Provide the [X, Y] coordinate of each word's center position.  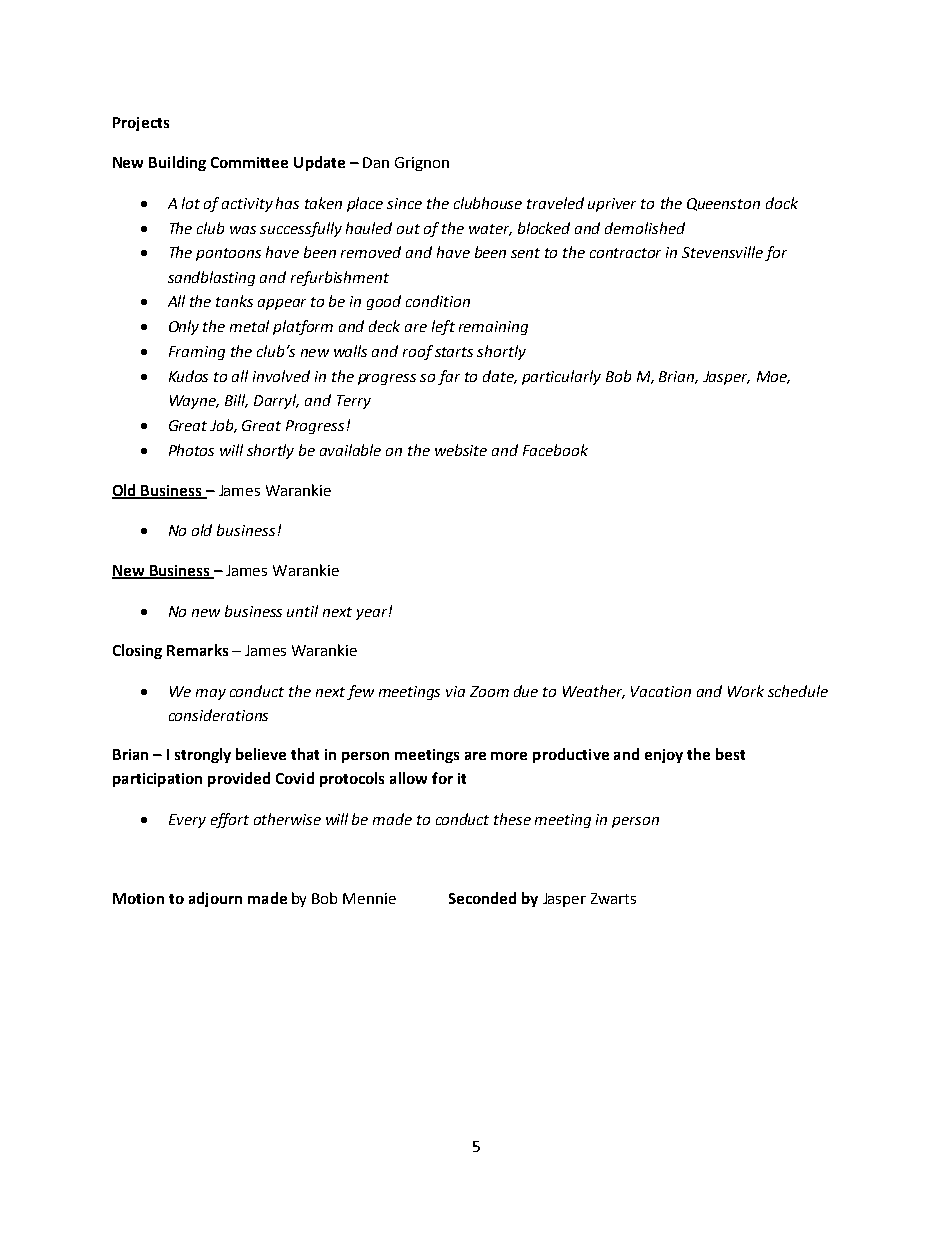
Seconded [482, 898]
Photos [191, 450]
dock [782, 203]
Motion [138, 898]
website [461, 450]
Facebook [555, 450]
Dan [376, 162]
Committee [249, 162]
